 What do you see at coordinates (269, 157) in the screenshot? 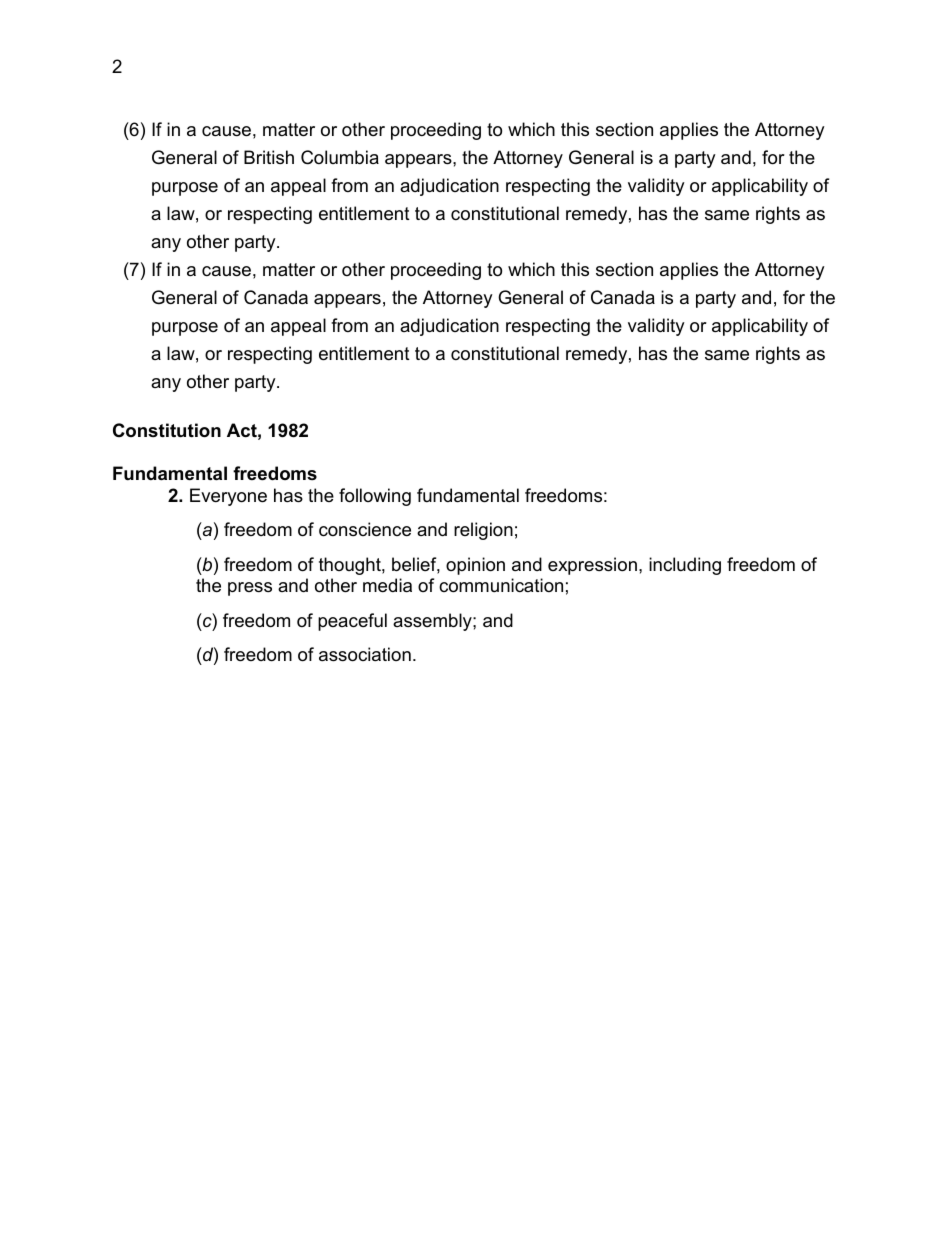
I see `British` at bounding box center [269, 157].
